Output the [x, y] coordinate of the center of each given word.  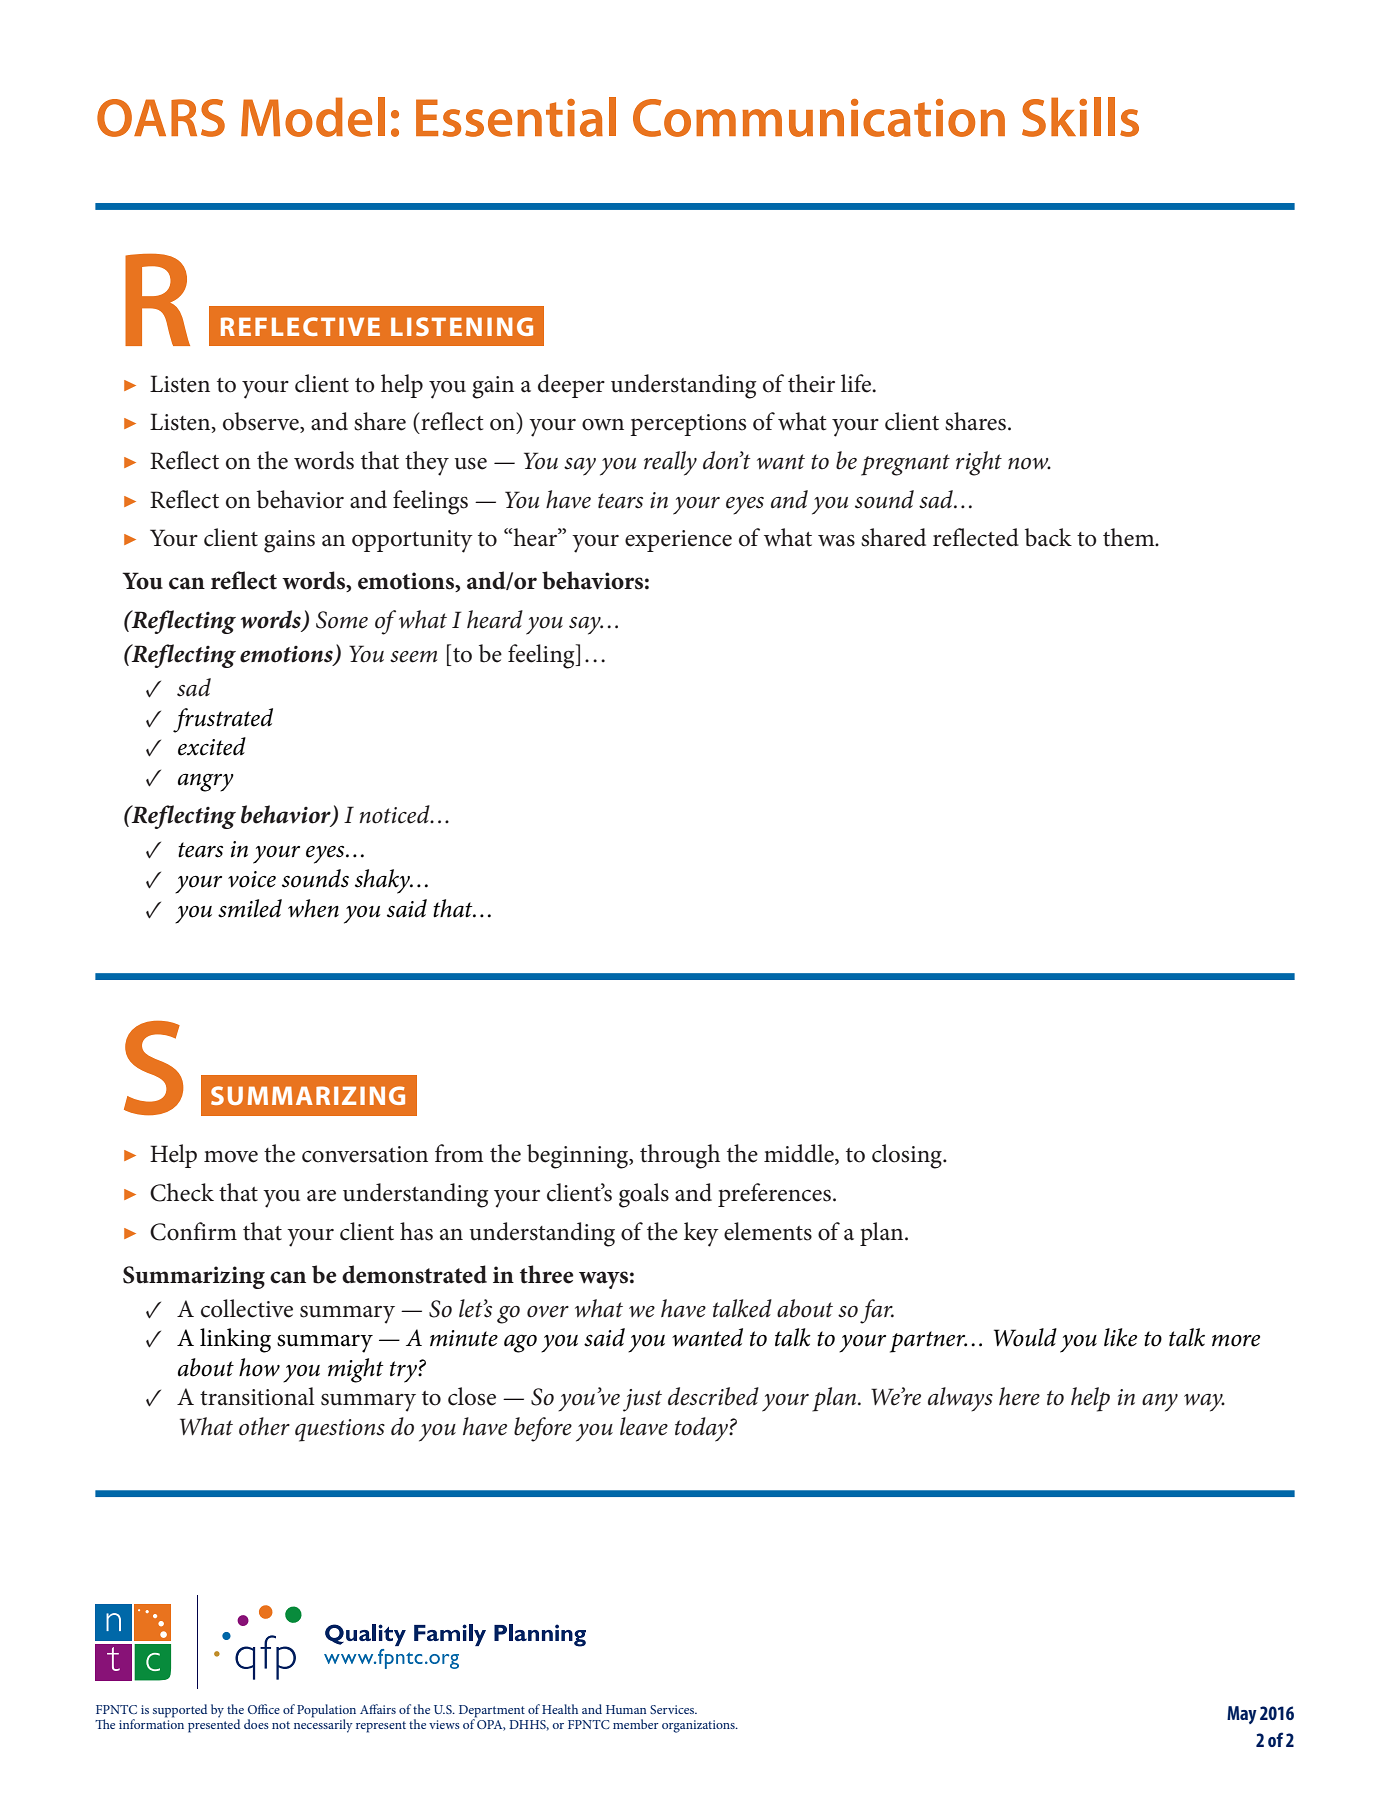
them [1130, 537]
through [680, 1156]
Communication [819, 118]
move [231, 1157]
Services [673, 1709]
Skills [1080, 117]
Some [342, 620]
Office [264, 1709]
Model [313, 117]
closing [908, 1156]
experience [678, 541]
